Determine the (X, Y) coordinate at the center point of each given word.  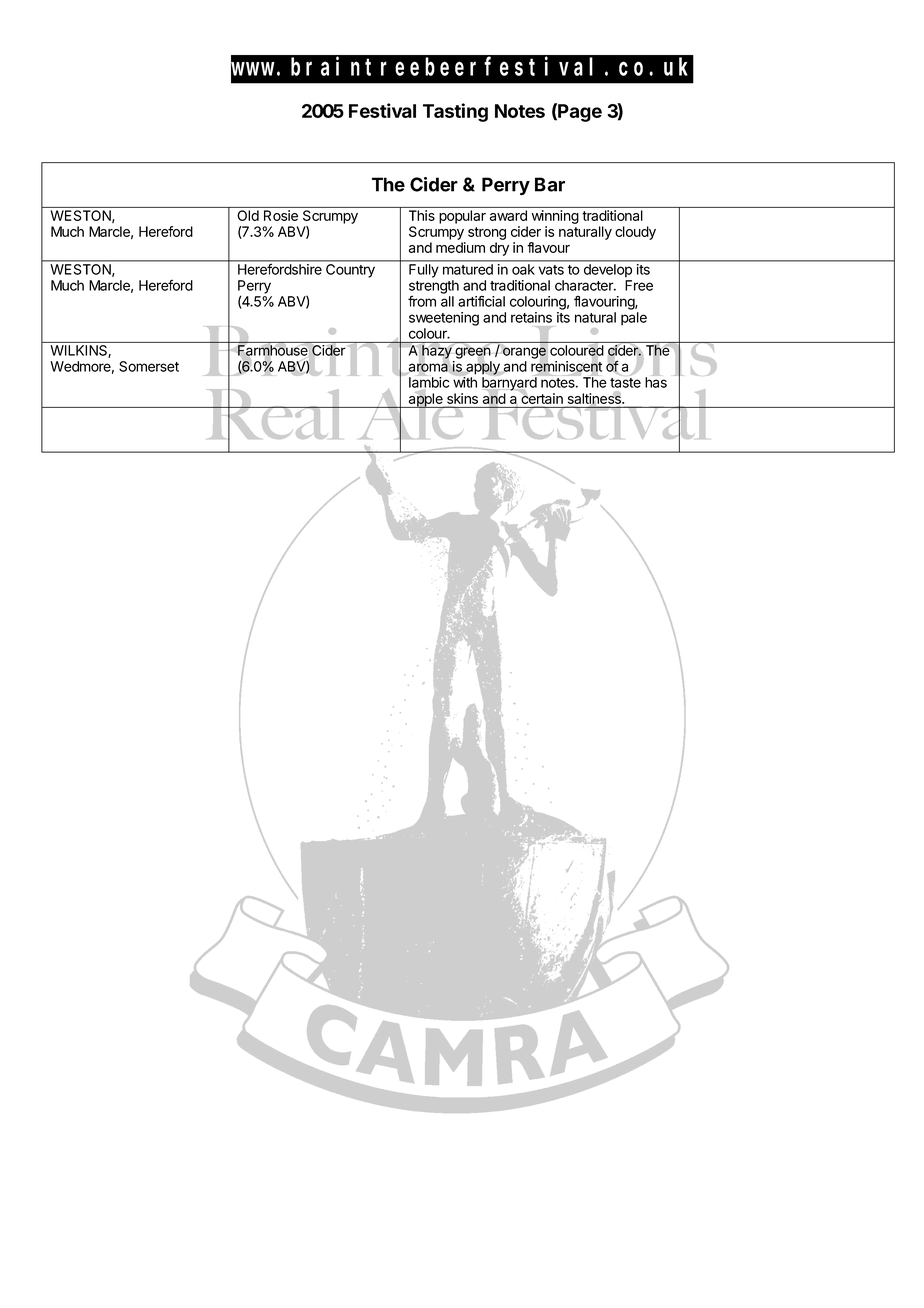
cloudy (635, 233)
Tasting (455, 112)
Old (248, 215)
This (422, 215)
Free (639, 285)
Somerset (149, 366)
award (508, 215)
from (422, 301)
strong (487, 233)
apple (426, 399)
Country (350, 271)
